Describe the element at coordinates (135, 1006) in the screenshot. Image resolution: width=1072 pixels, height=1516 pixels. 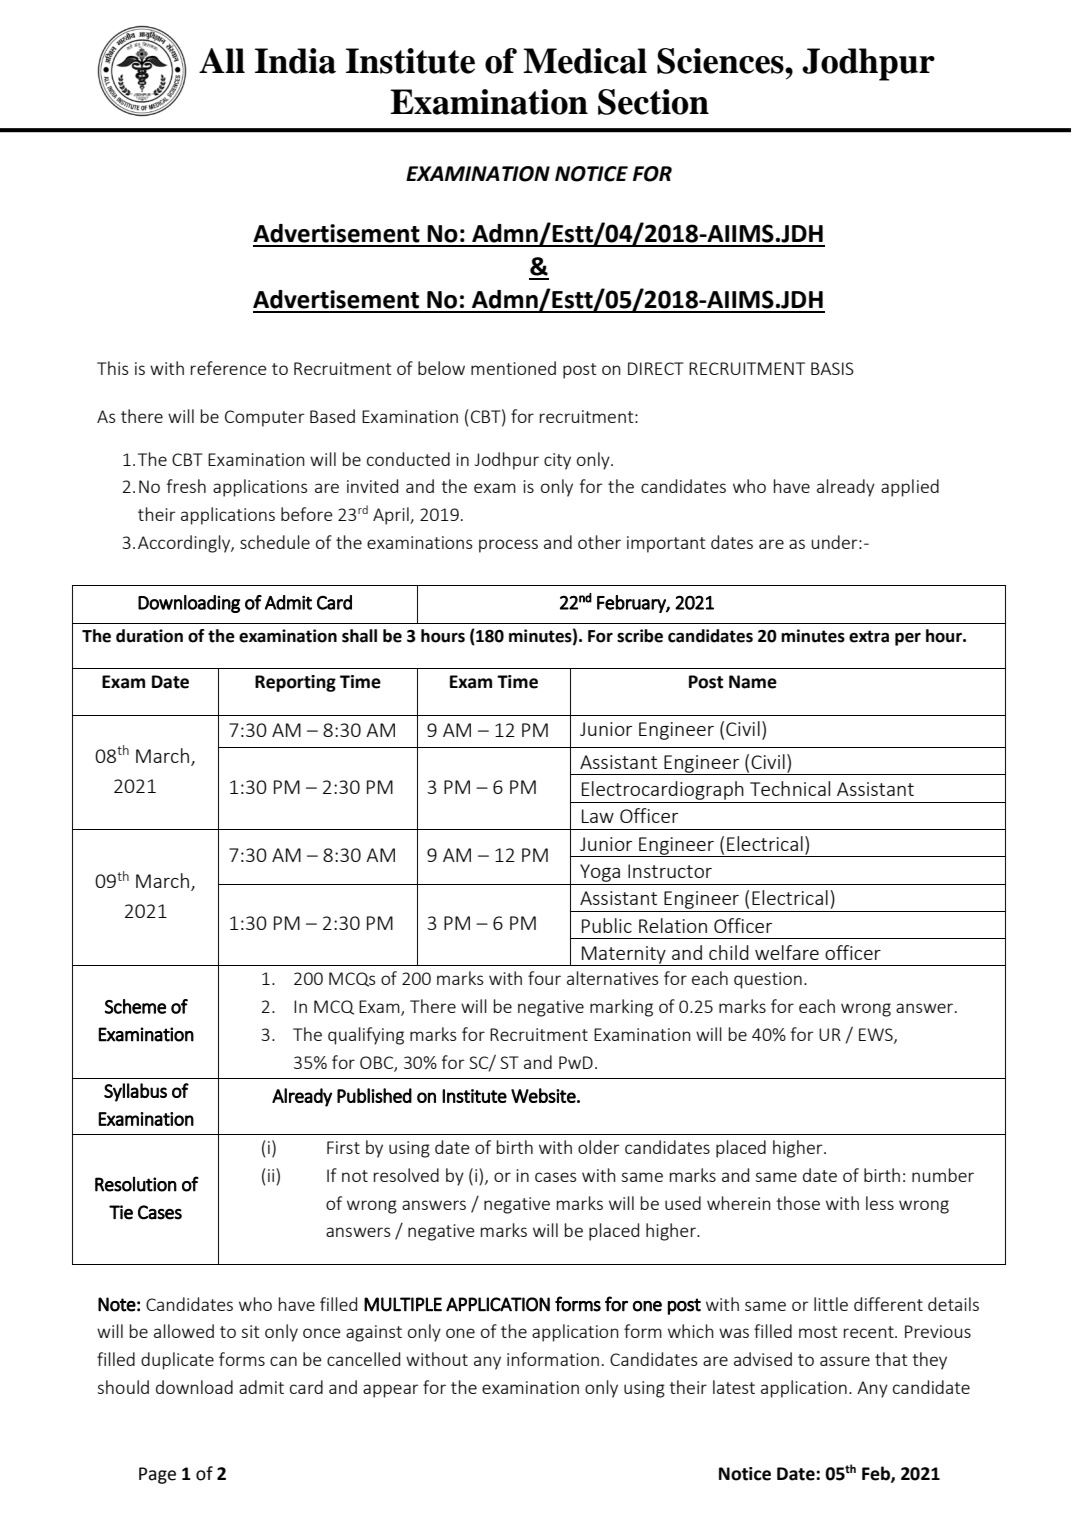
I see `Scheme` at that location.
